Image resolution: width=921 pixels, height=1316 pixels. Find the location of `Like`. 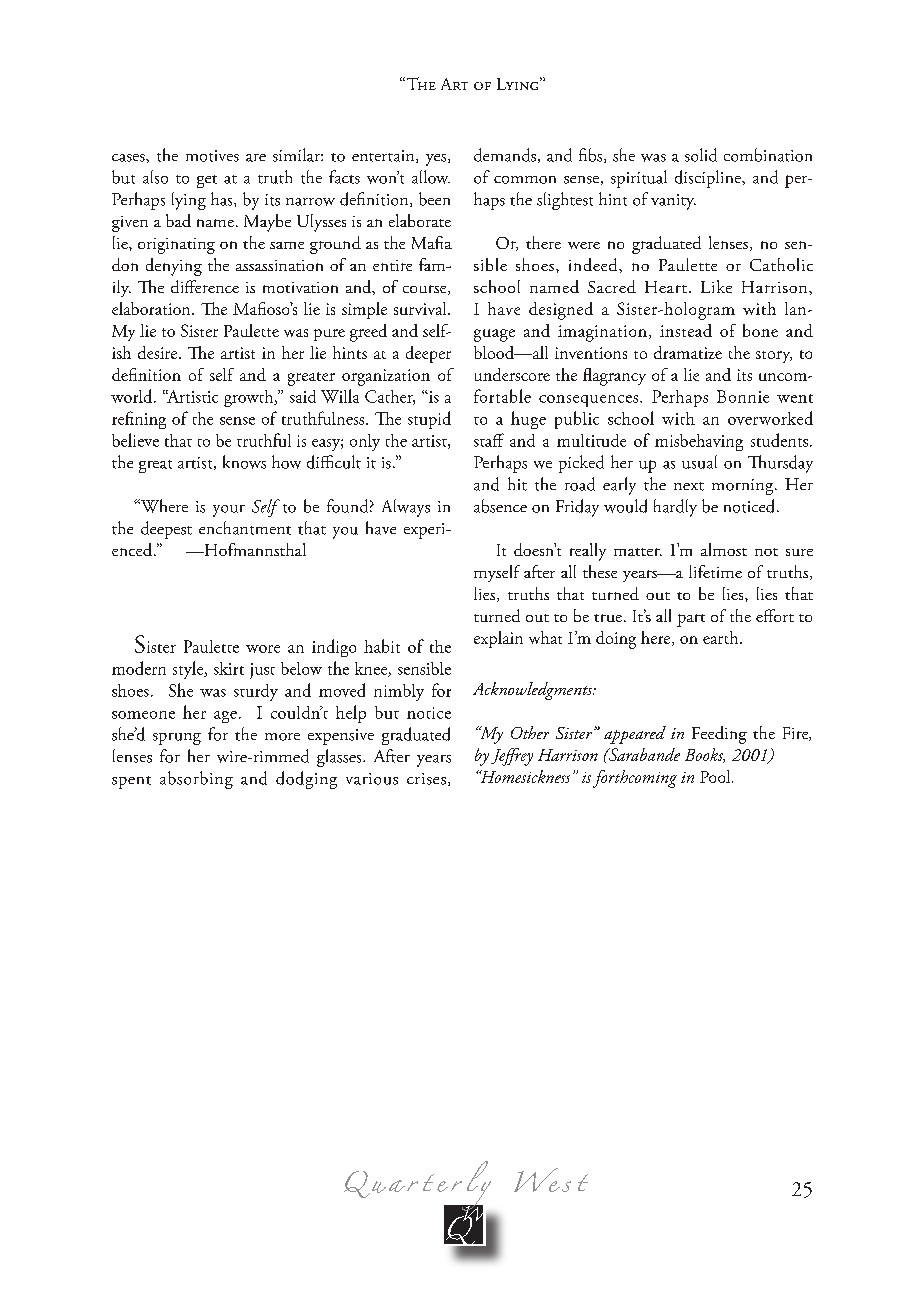

Like is located at coordinates (716, 286).
